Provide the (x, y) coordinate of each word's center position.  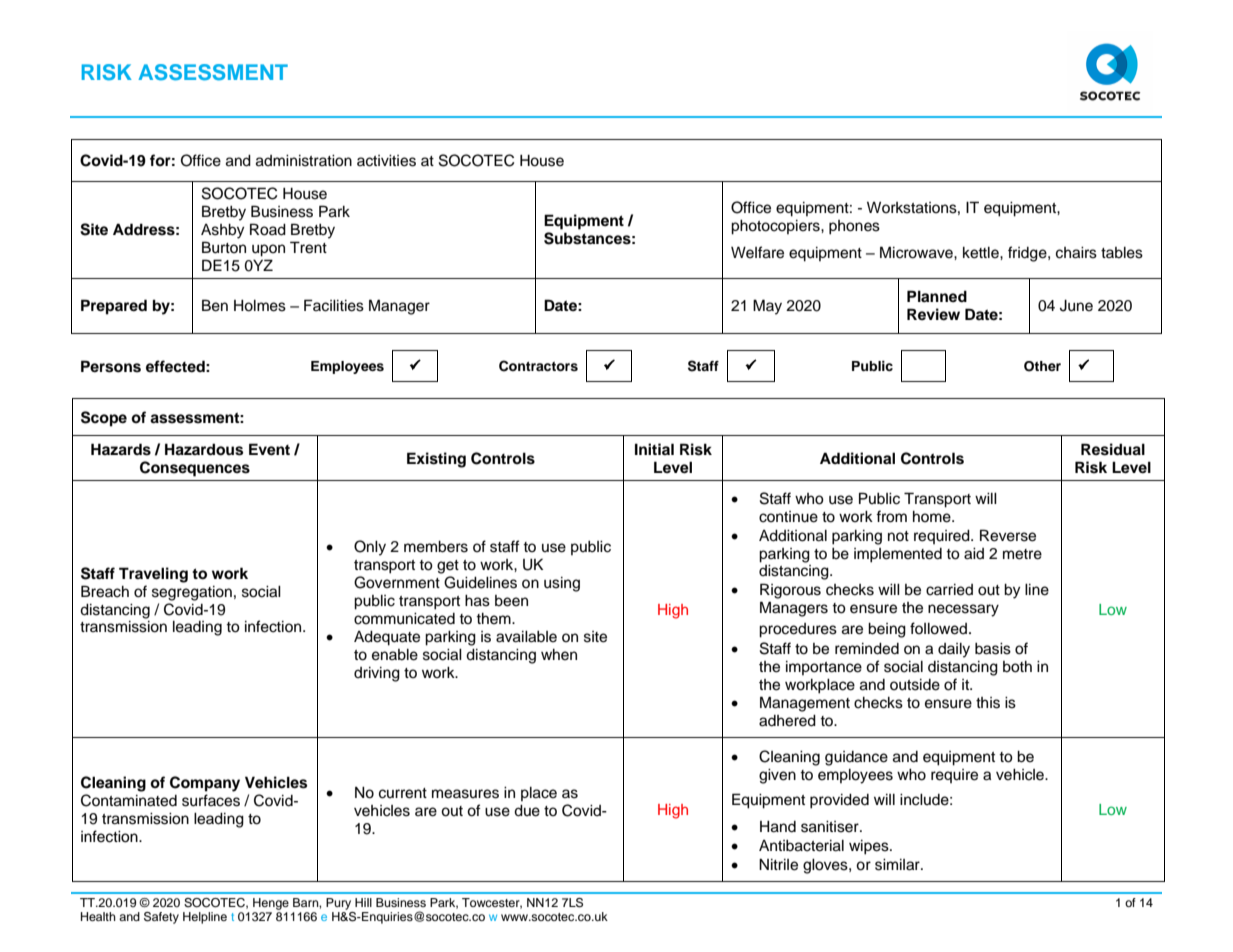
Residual (1113, 449)
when (559, 655)
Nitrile (778, 864)
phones (854, 227)
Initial (654, 449)
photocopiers (776, 227)
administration (304, 161)
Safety (161, 918)
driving (377, 674)
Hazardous (204, 449)
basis (993, 649)
